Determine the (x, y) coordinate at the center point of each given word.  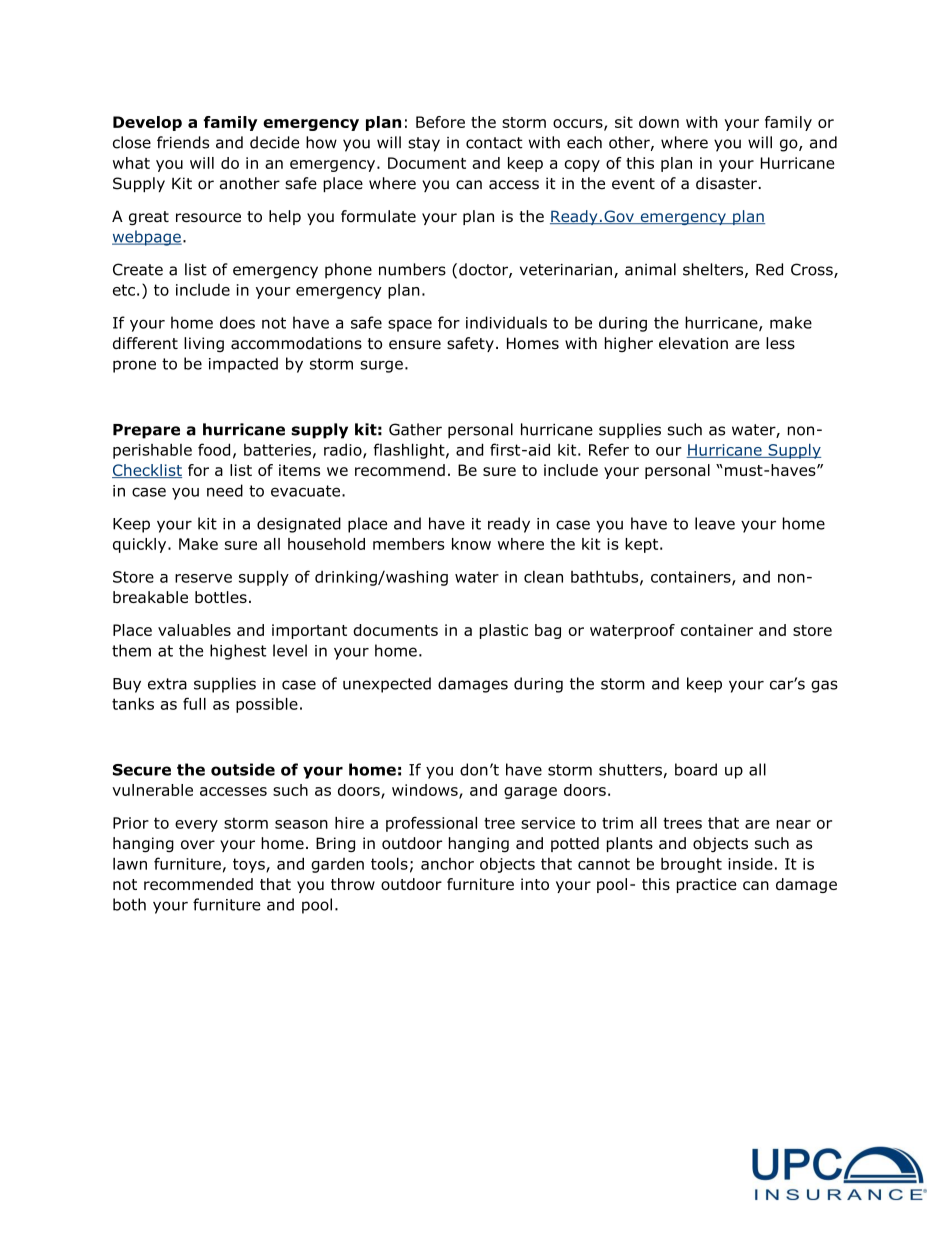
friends (183, 142)
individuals (506, 322)
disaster (727, 183)
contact (494, 143)
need (225, 490)
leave (715, 523)
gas (824, 686)
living (204, 344)
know (471, 544)
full (194, 703)
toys (250, 865)
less (780, 343)
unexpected (387, 685)
